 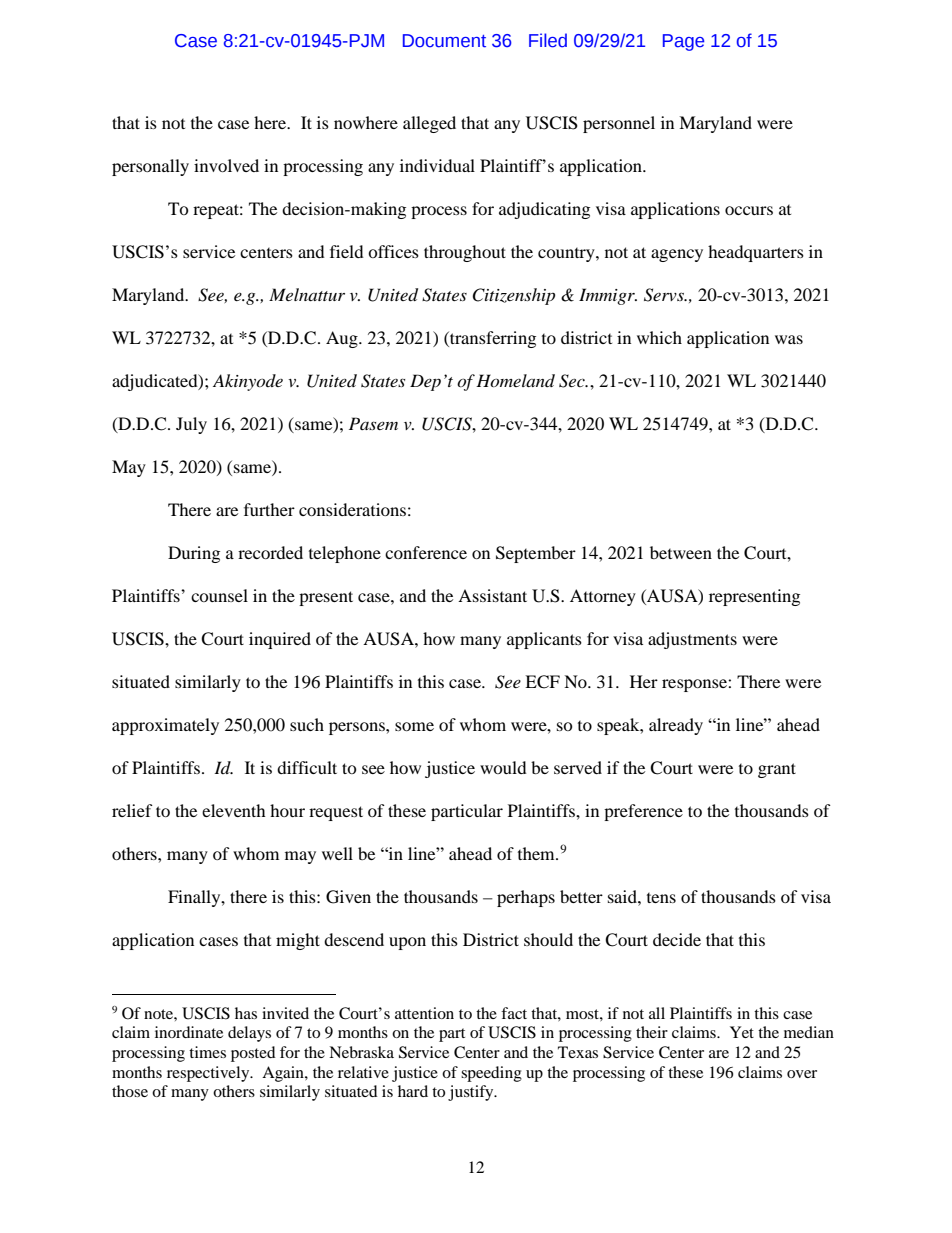 I want to click on transferring, so click(x=492, y=339).
